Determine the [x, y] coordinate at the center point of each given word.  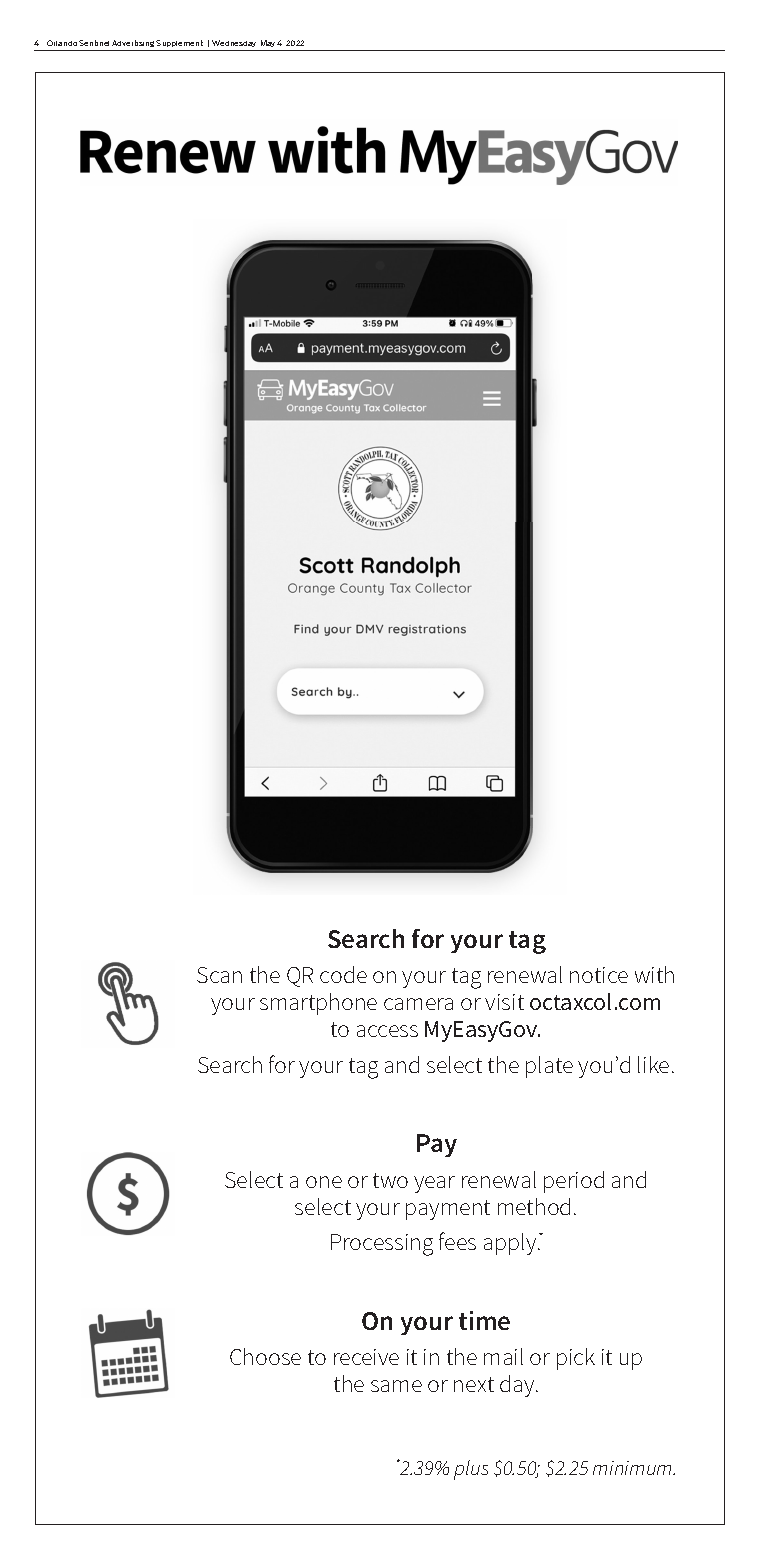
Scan [219, 975]
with [654, 974]
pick [576, 1359]
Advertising [134, 43]
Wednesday [234, 43]
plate [549, 1067]
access [387, 1031]
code [343, 974]
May [268, 43]
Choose [265, 1356]
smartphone [318, 1004]
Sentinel [94, 43]
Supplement [179, 43]
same [396, 1386]
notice [599, 975]
